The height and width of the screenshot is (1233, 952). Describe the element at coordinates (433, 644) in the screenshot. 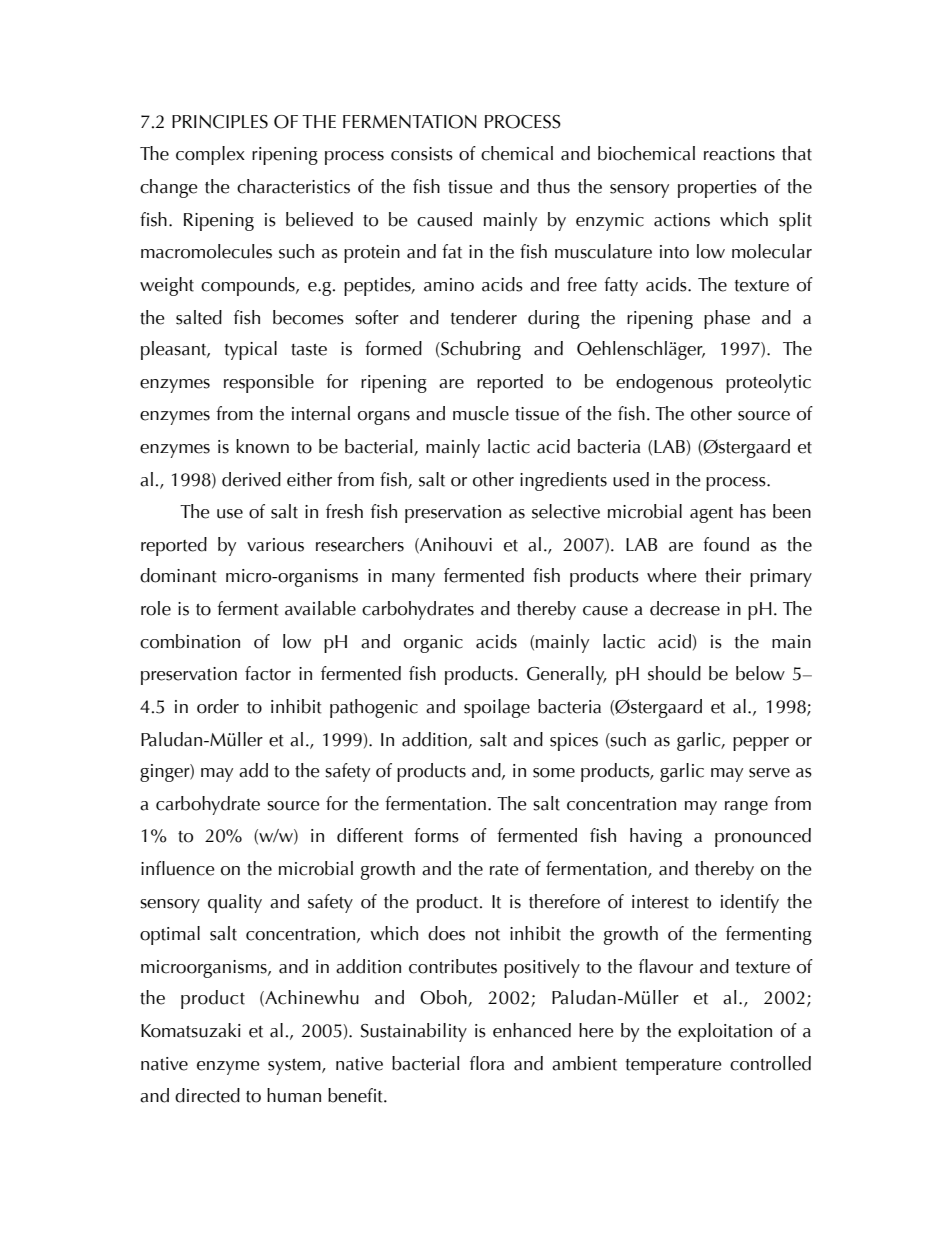

I see `organic` at that location.
